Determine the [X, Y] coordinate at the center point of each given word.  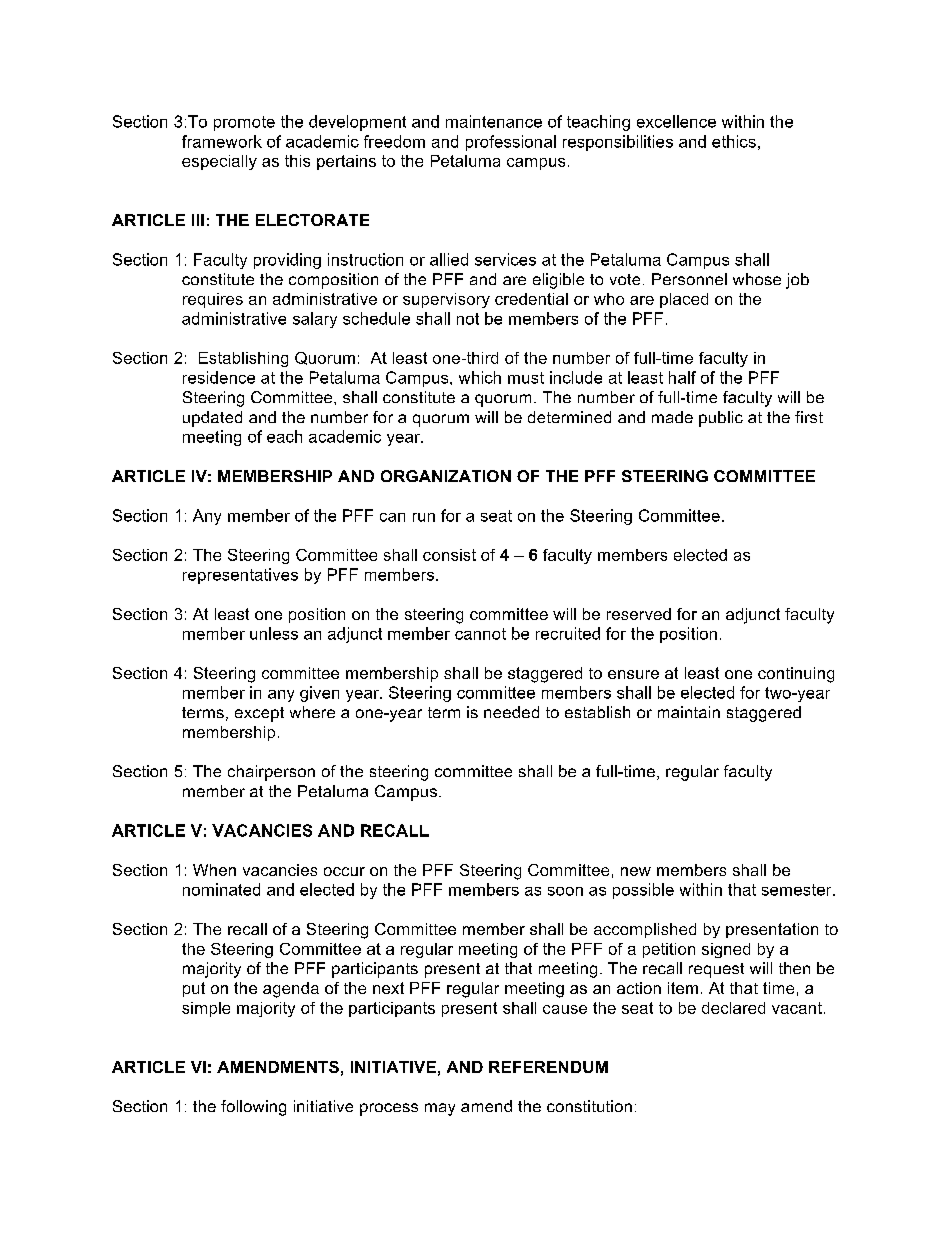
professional [511, 143]
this [297, 161]
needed [511, 712]
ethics [734, 141]
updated [212, 419]
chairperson [271, 773]
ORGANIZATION [446, 476]
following [253, 1108]
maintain [689, 712]
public [721, 419]
